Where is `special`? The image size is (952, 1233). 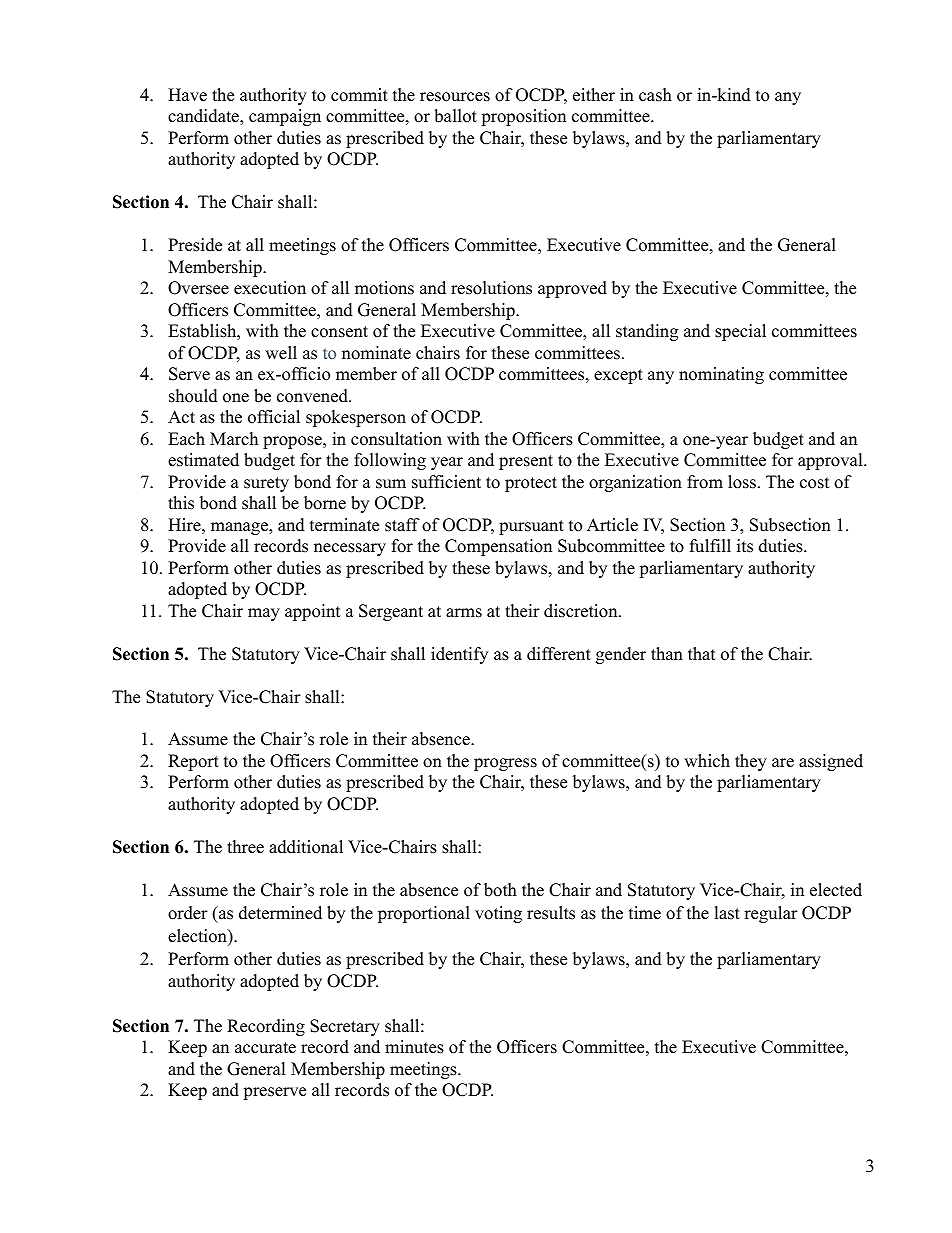 special is located at coordinates (740, 332).
